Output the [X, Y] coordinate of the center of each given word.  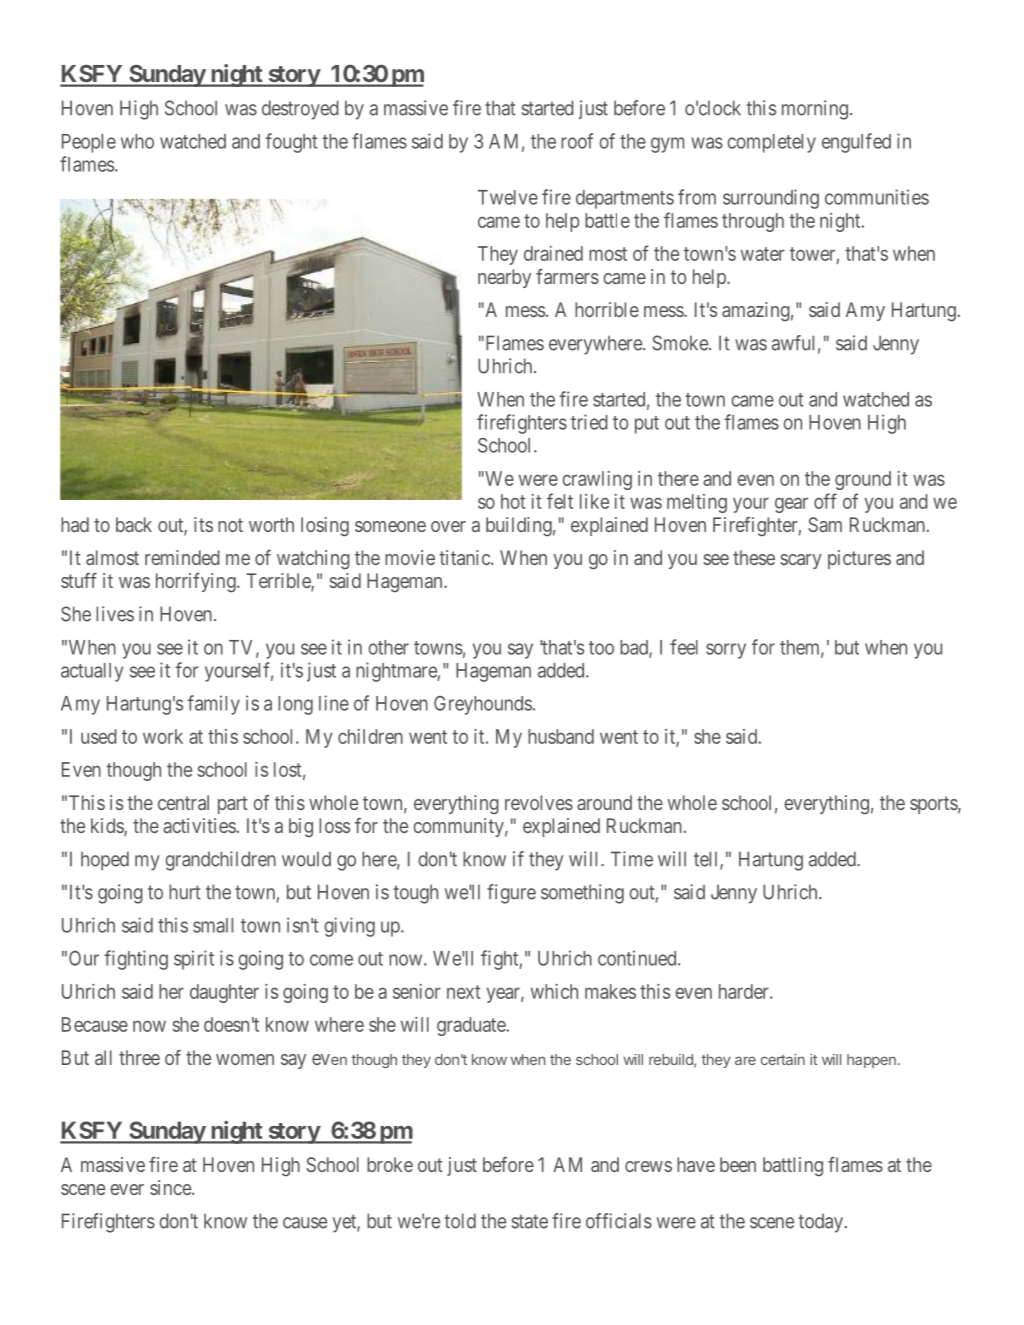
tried [589, 422]
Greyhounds [483, 705]
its [203, 524]
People [89, 143]
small [213, 925]
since [171, 1187]
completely [771, 143]
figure [511, 894]
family [213, 705]
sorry [726, 651]
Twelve [508, 197]
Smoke [681, 343]
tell [707, 860]
